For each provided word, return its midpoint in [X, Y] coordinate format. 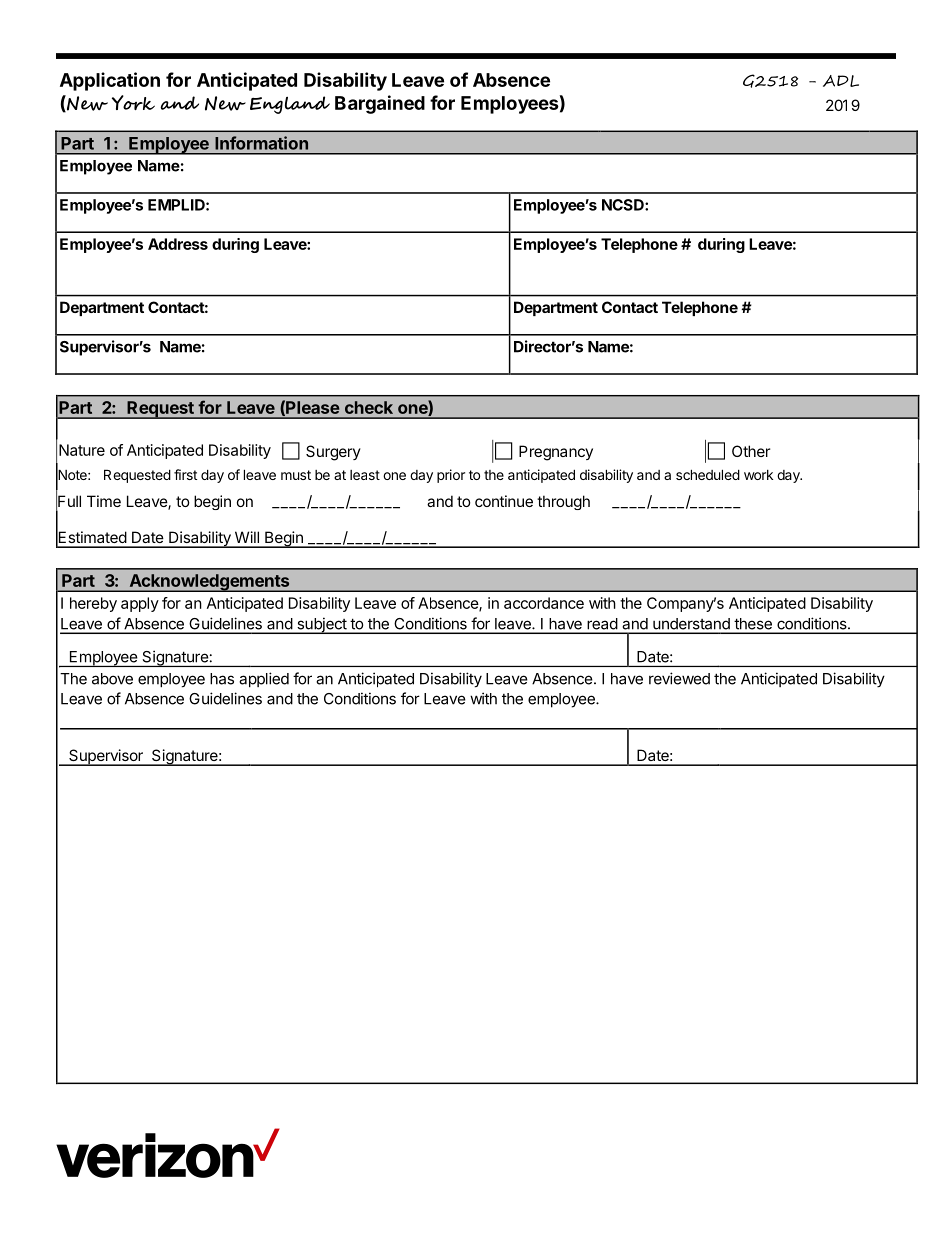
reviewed [679, 678]
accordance [544, 603]
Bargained [380, 104]
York [133, 102]
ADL [841, 81]
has [222, 679]
